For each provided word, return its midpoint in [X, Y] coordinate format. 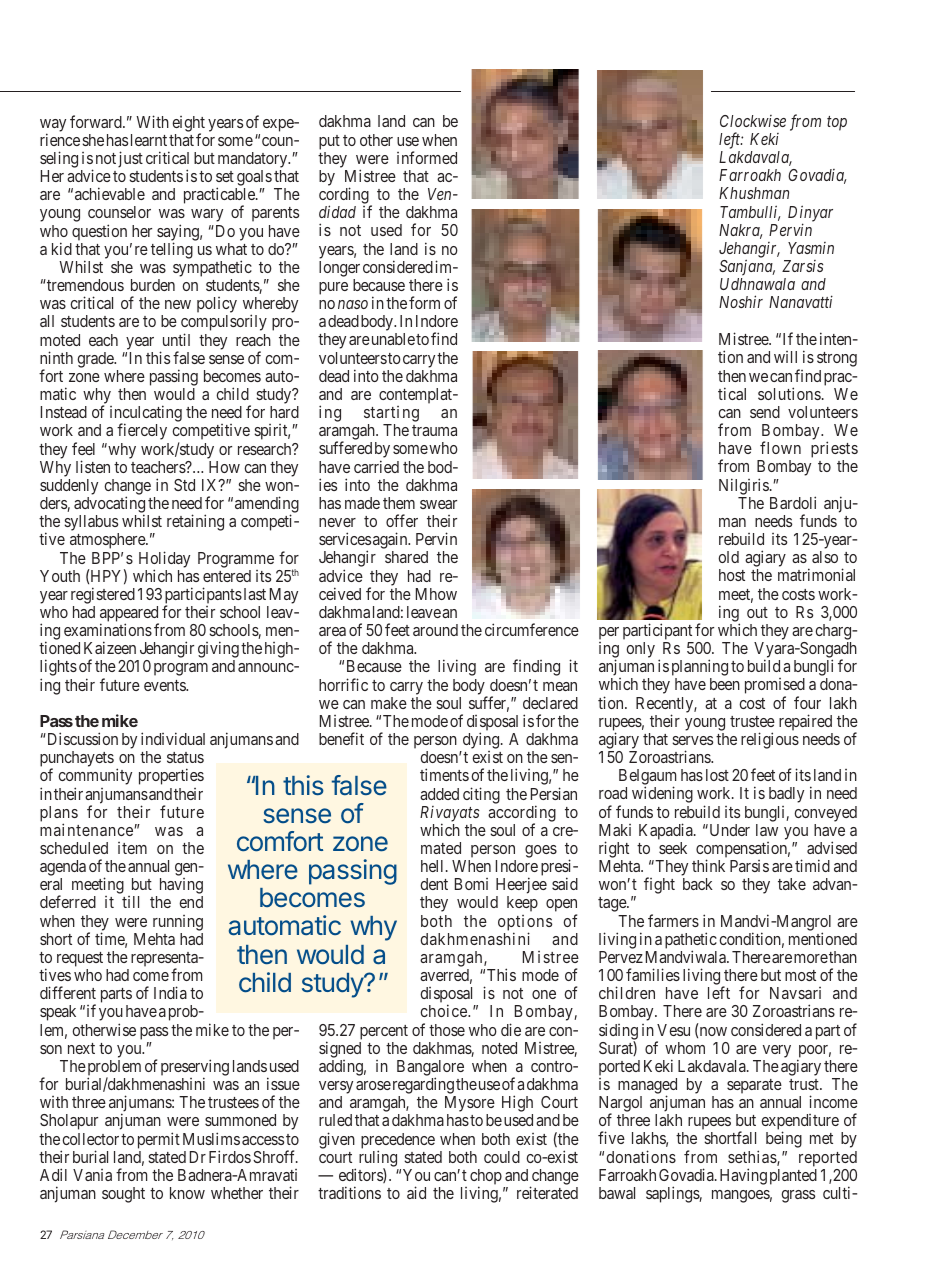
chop [486, 1178]
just [130, 159]
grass [798, 1196]
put [329, 142]
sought [123, 1195]
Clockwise [753, 121]
